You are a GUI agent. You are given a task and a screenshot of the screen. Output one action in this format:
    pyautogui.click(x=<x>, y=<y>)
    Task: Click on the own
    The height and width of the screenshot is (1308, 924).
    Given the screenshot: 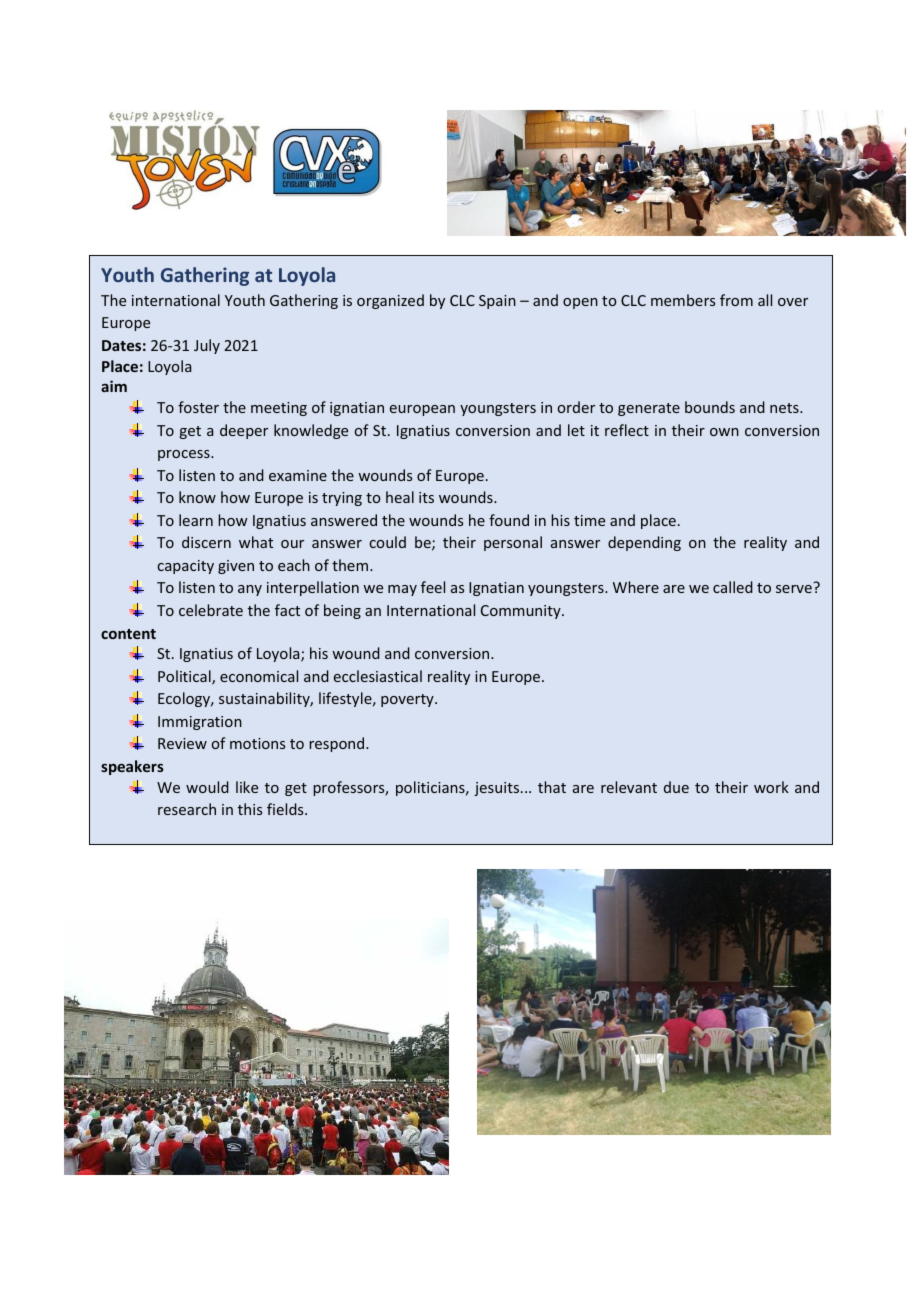 What is the action you would take?
    pyautogui.click(x=724, y=432)
